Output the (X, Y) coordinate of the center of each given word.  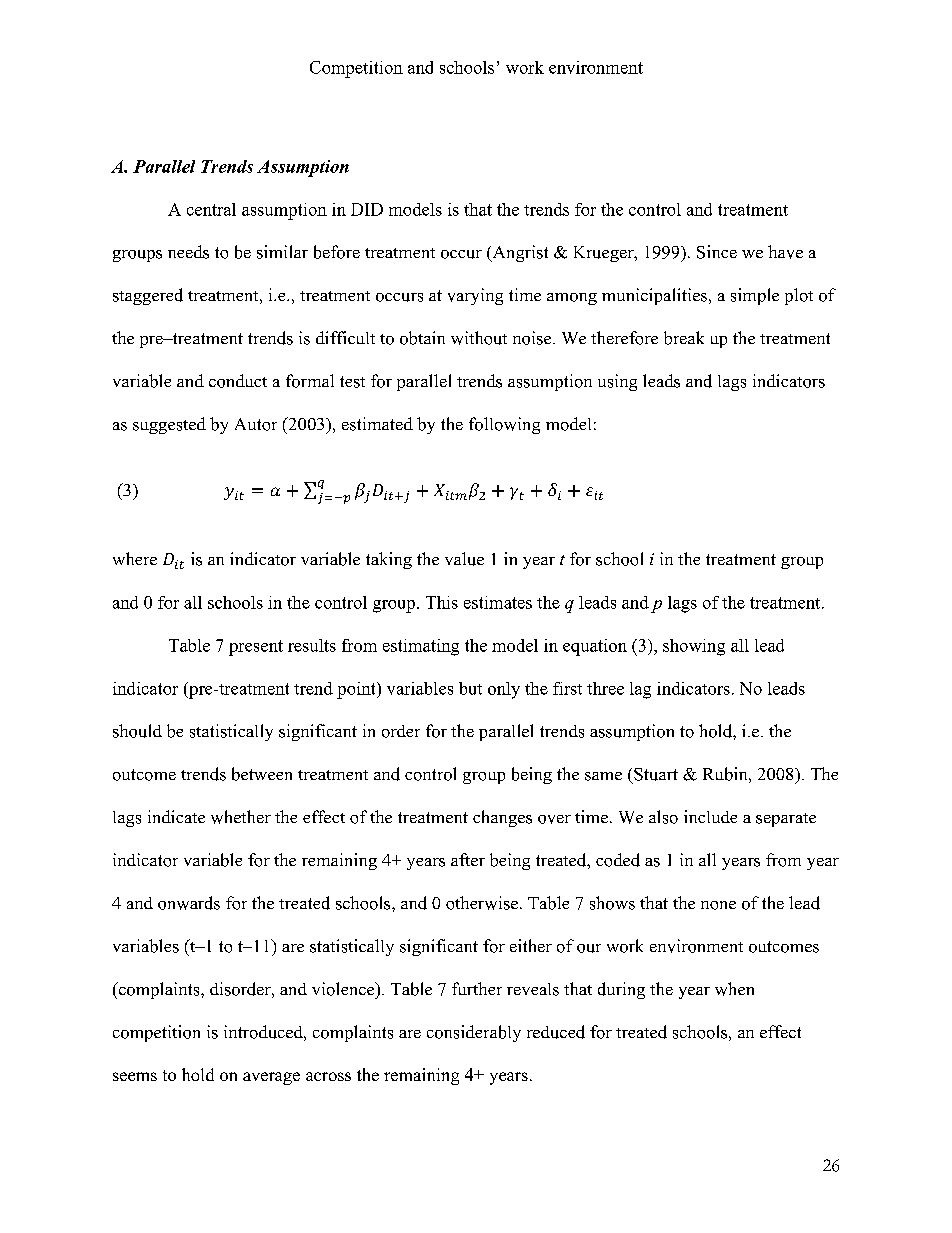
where (135, 558)
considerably (474, 1033)
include (710, 816)
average (271, 1078)
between (262, 774)
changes (502, 818)
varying (475, 296)
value (464, 559)
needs (188, 252)
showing (694, 647)
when (734, 989)
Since (717, 252)
